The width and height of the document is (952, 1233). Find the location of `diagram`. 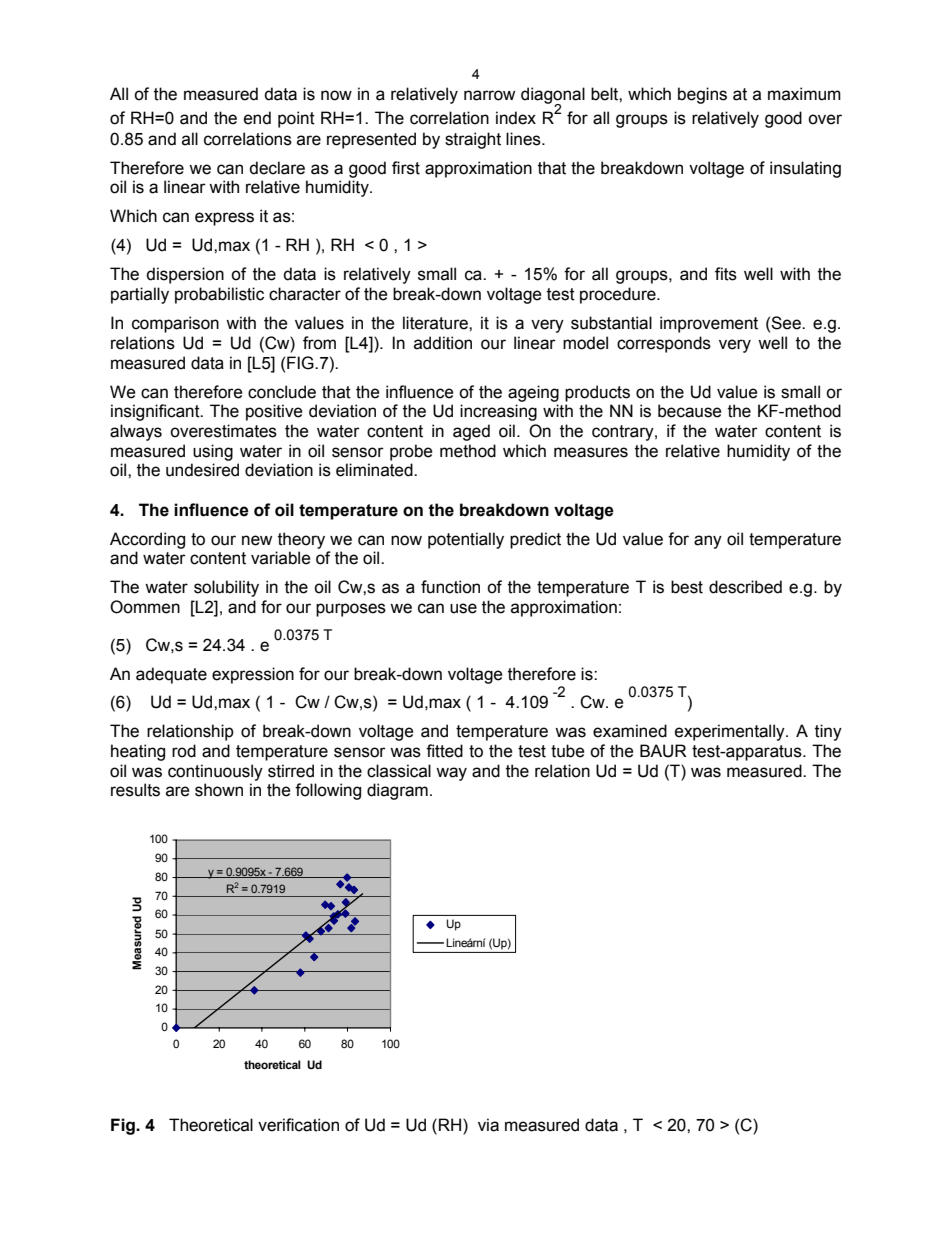

diagram is located at coordinates (397, 791).
